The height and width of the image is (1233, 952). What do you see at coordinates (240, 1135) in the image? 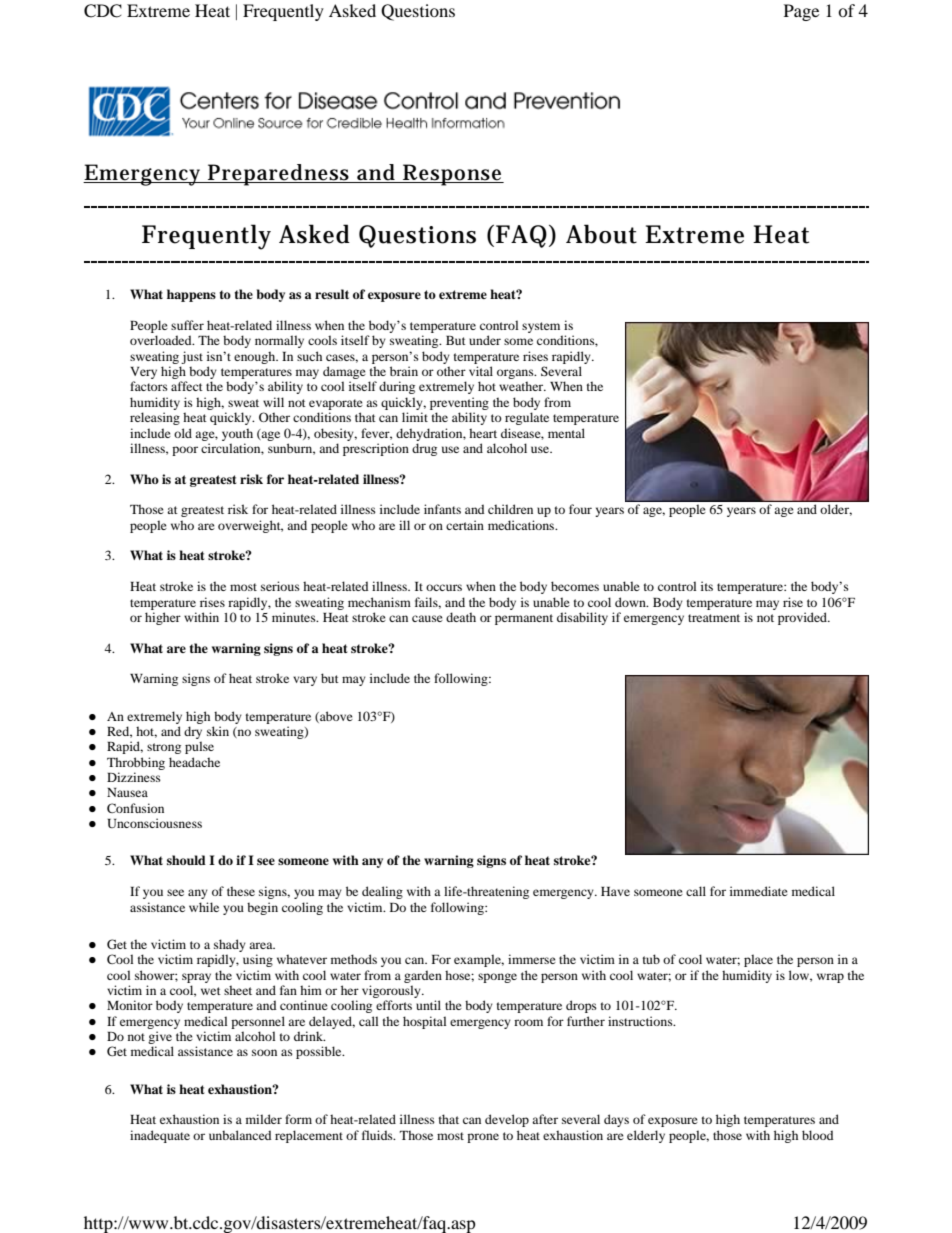
I see `unbalanced` at bounding box center [240, 1135].
